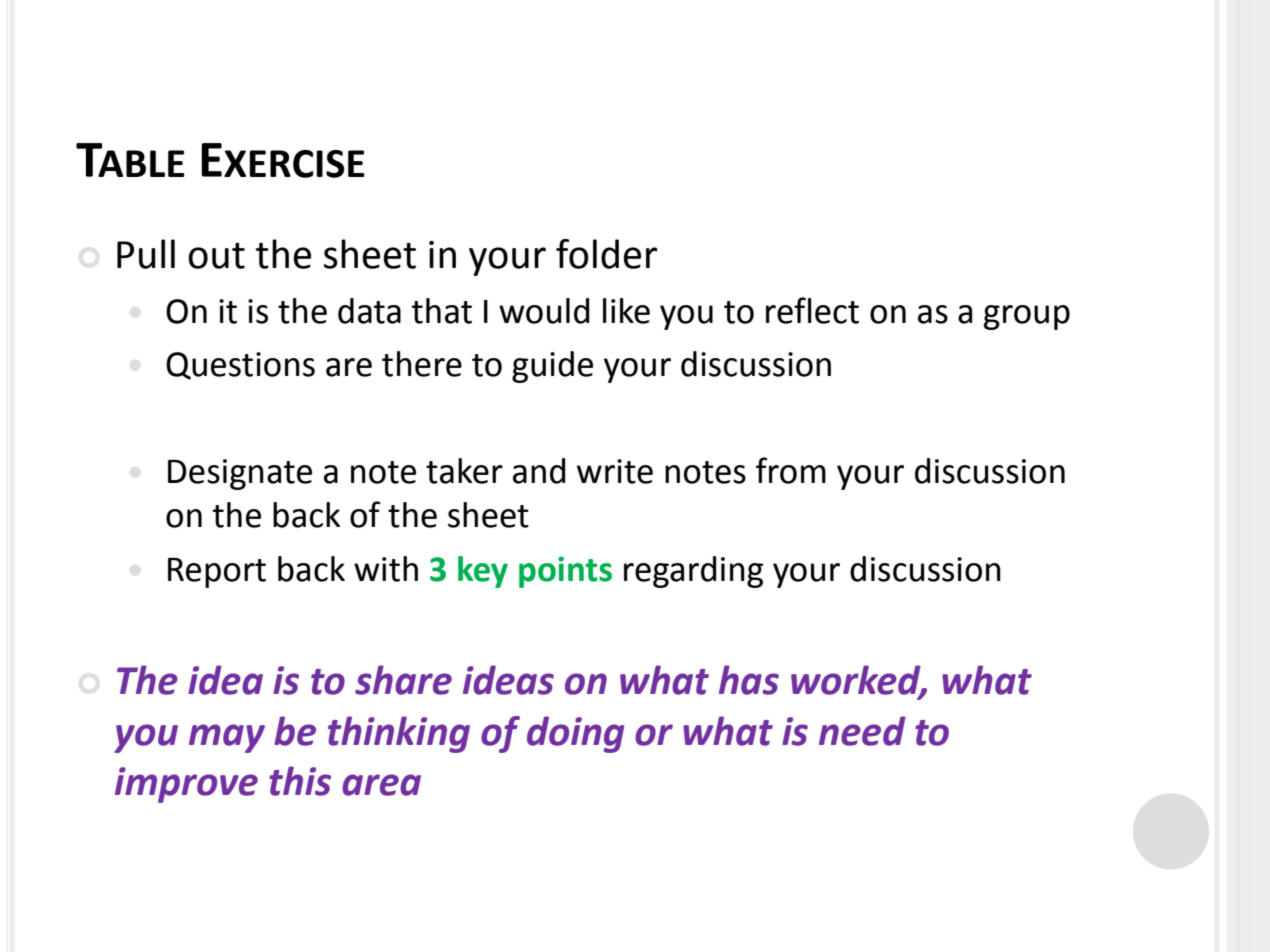  Describe the element at coordinates (575, 734) in the document. I see `doing` at that location.
